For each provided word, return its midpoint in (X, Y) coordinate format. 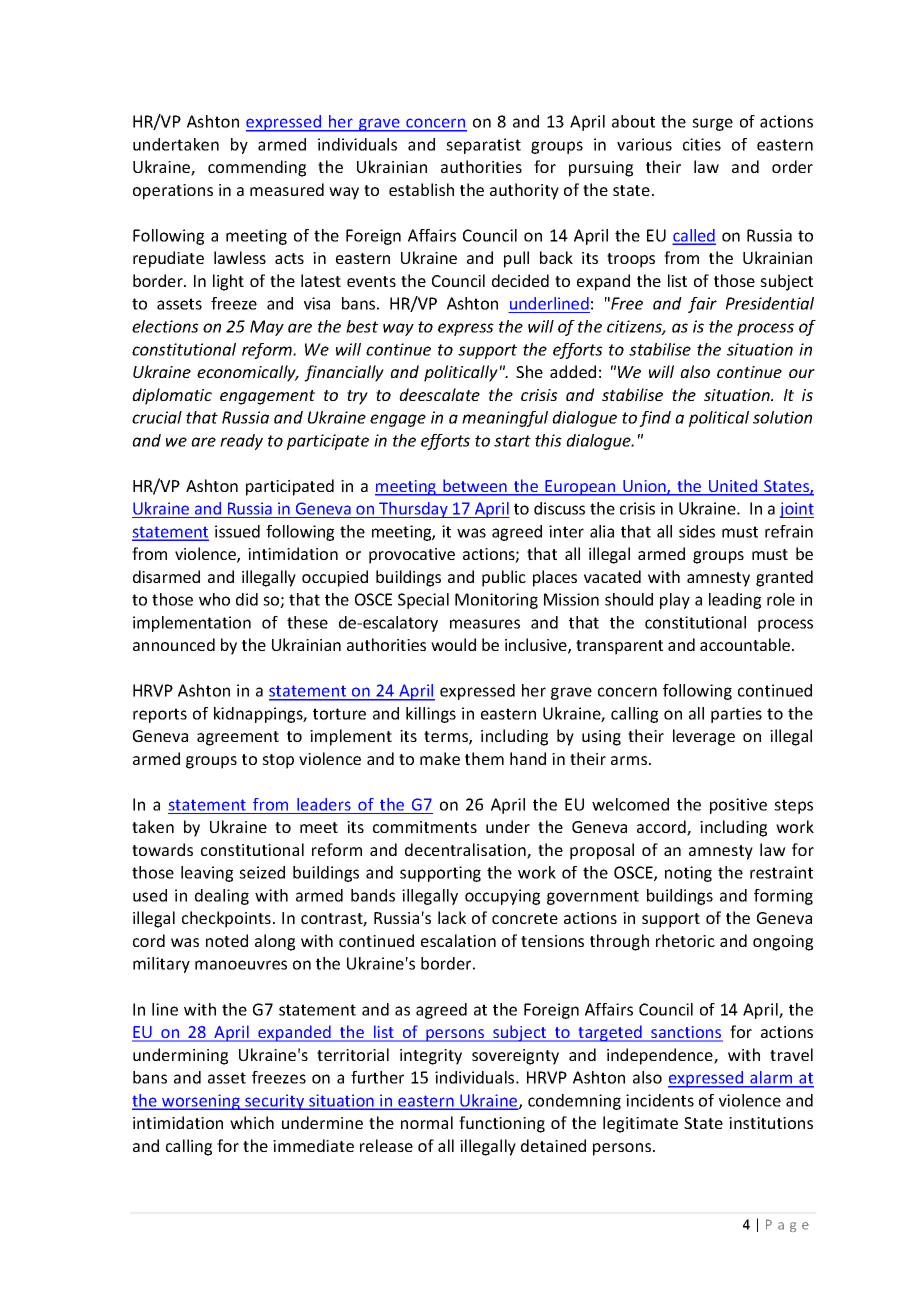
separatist (483, 146)
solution (782, 417)
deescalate (439, 394)
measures (485, 624)
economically (247, 373)
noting (688, 874)
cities (702, 144)
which (252, 1122)
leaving (207, 874)
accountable (746, 644)
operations (173, 192)
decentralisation (466, 851)
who (214, 599)
